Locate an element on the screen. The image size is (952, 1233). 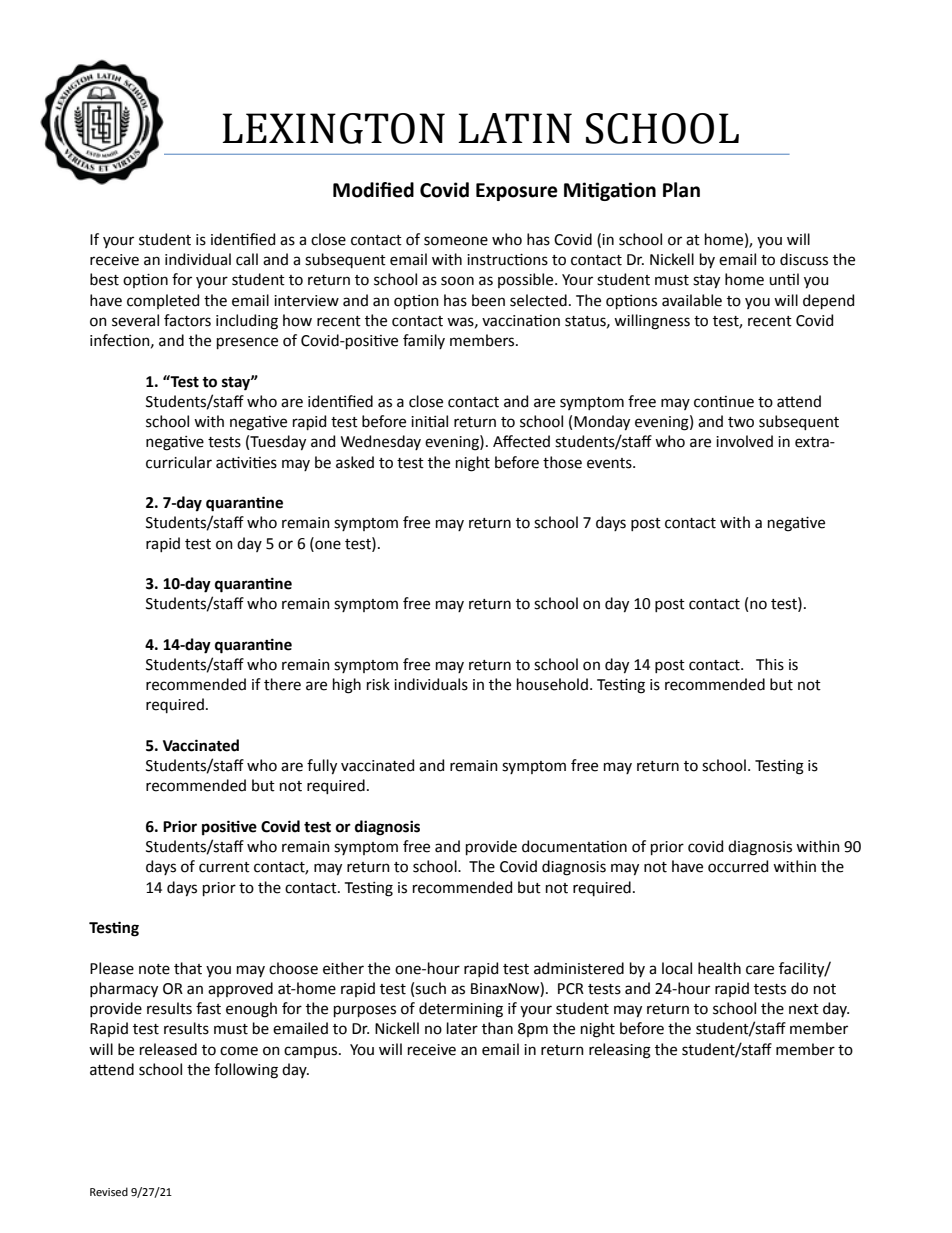
factors is located at coordinates (187, 320).
